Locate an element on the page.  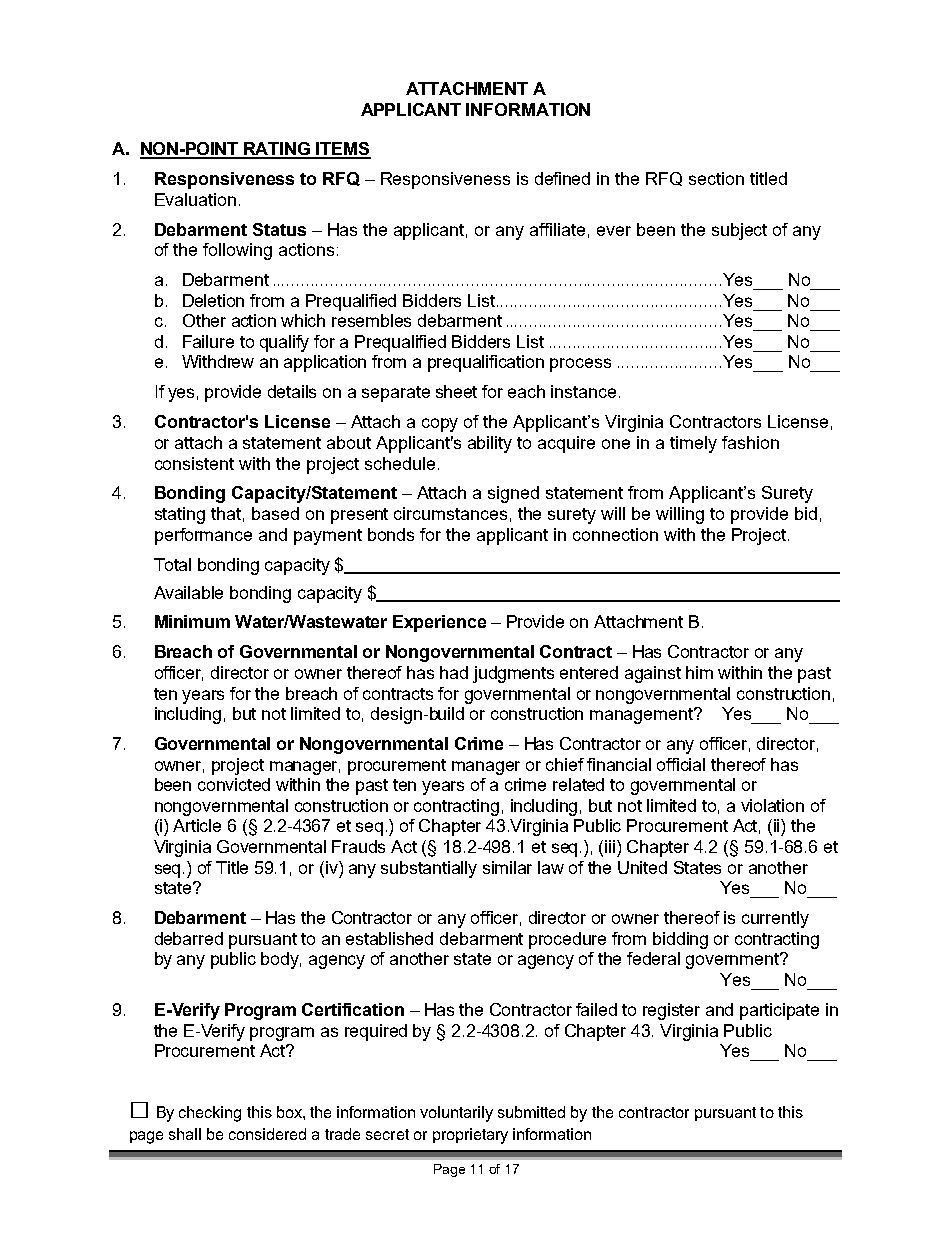
register is located at coordinates (671, 1011).
